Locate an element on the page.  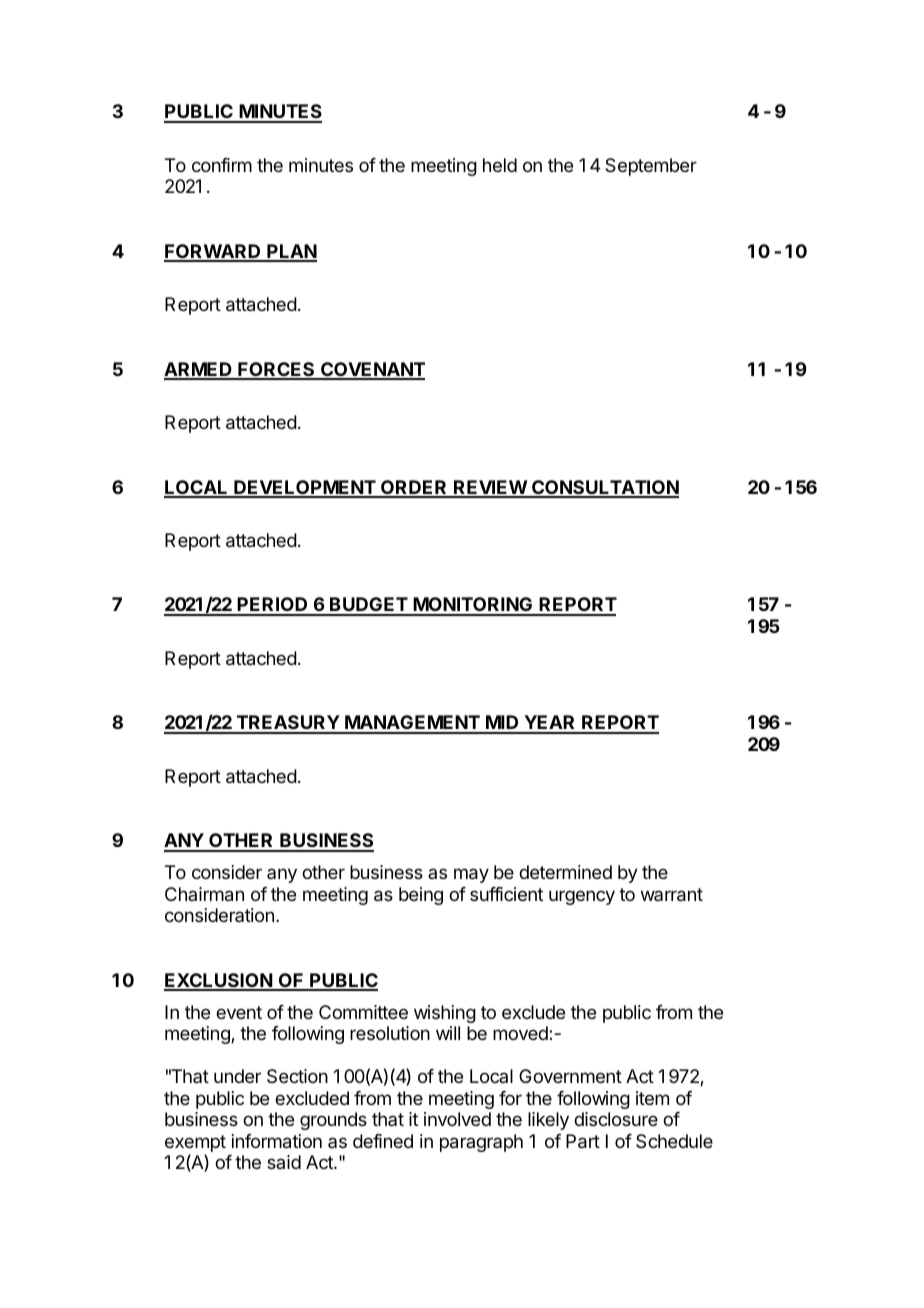
held is located at coordinates (500, 165).
